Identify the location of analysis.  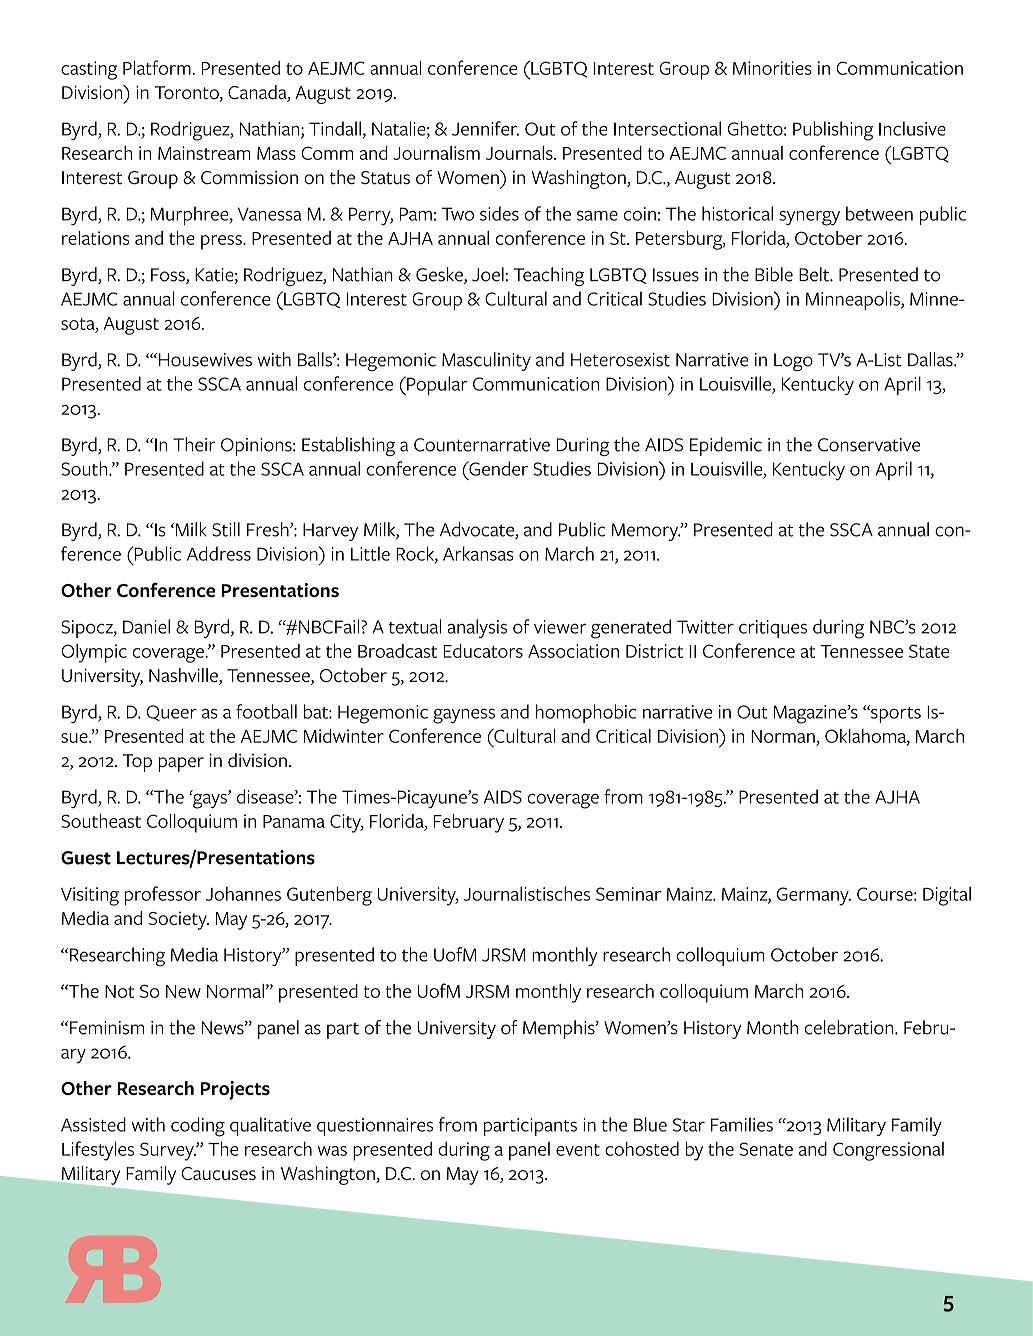
(477, 628).
